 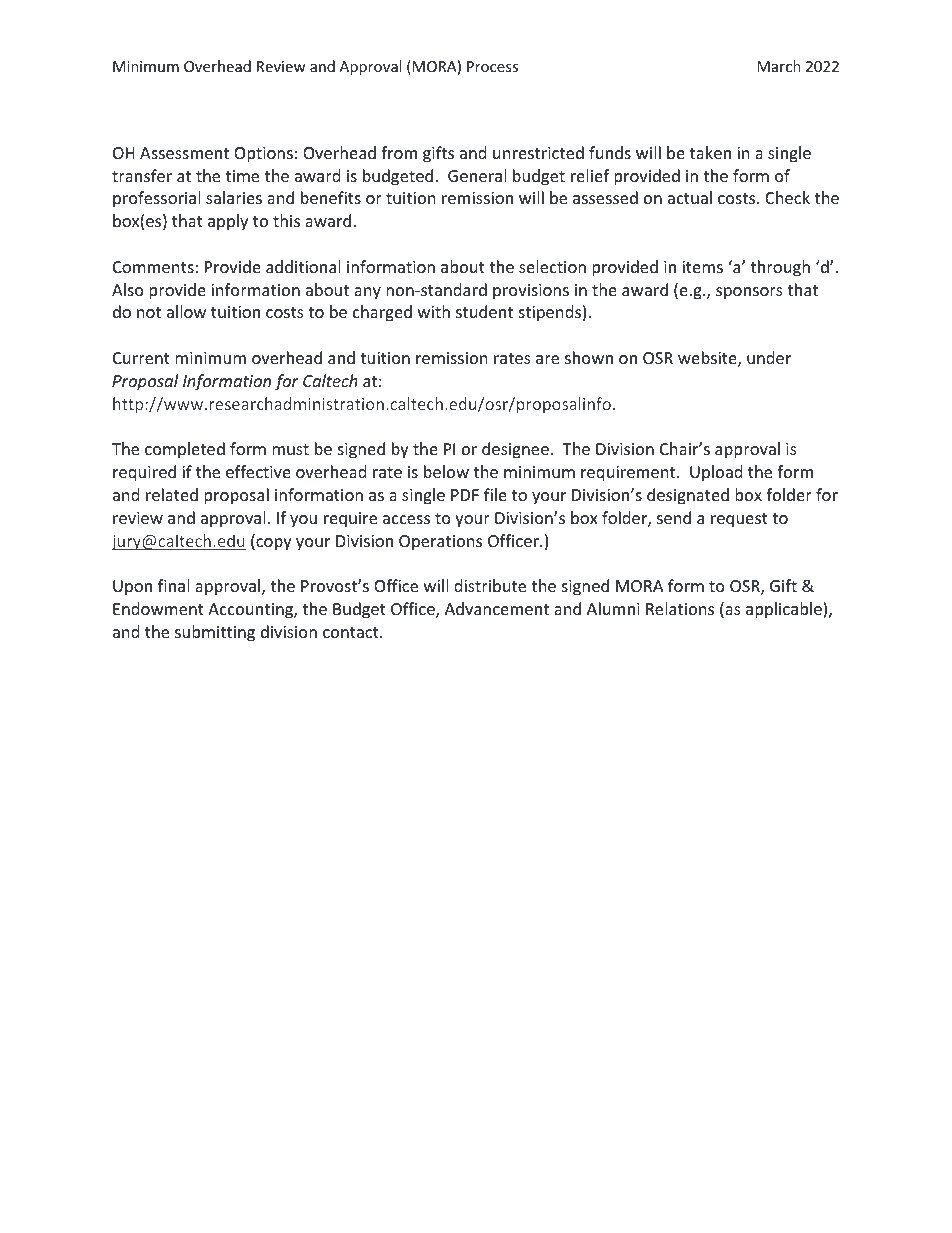 I want to click on with, so click(x=434, y=311).
